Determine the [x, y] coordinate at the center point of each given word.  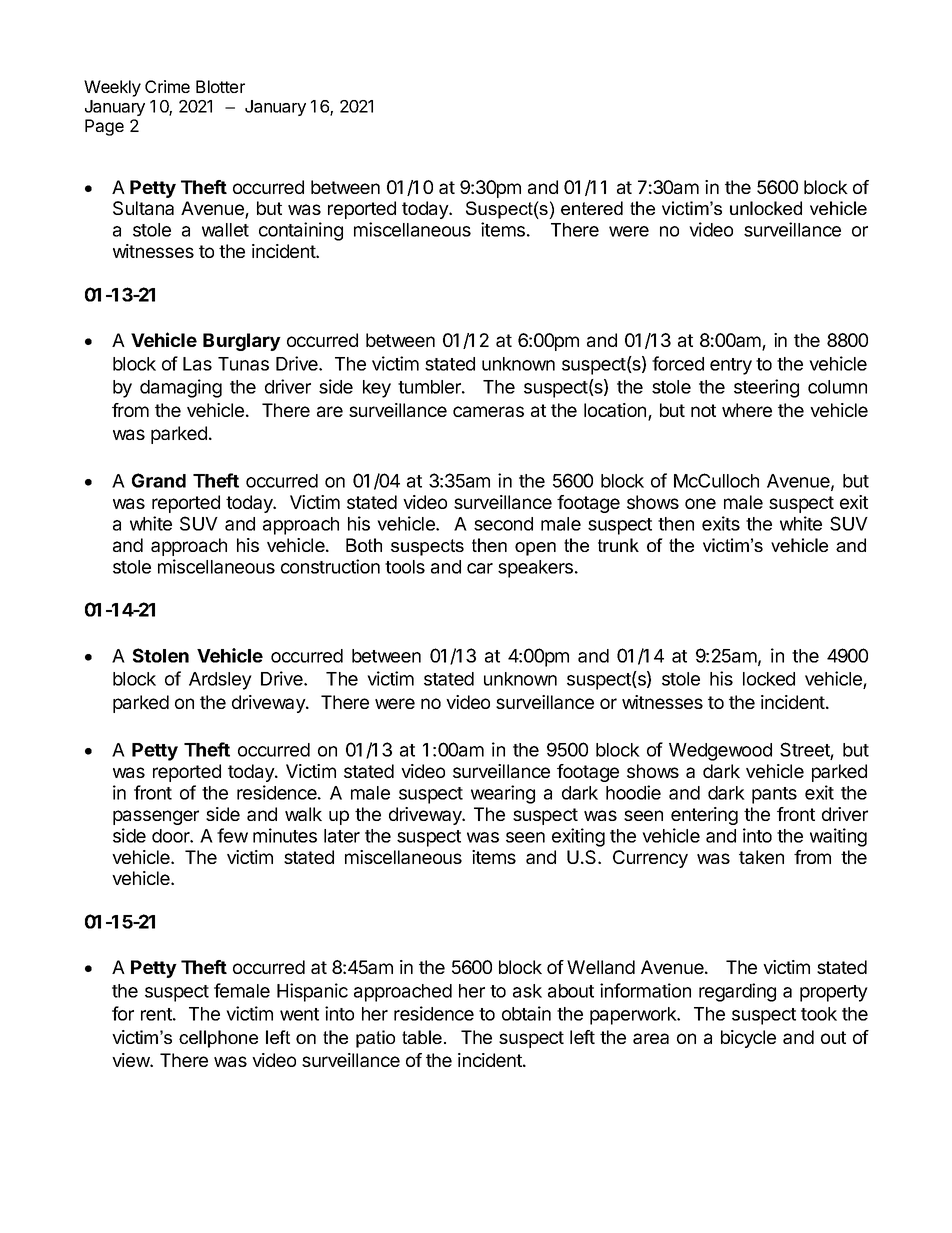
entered [592, 208]
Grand [159, 480]
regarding [737, 992]
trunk [618, 545]
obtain [526, 1013]
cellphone [218, 1039]
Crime [167, 86]
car [480, 568]
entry [731, 366]
